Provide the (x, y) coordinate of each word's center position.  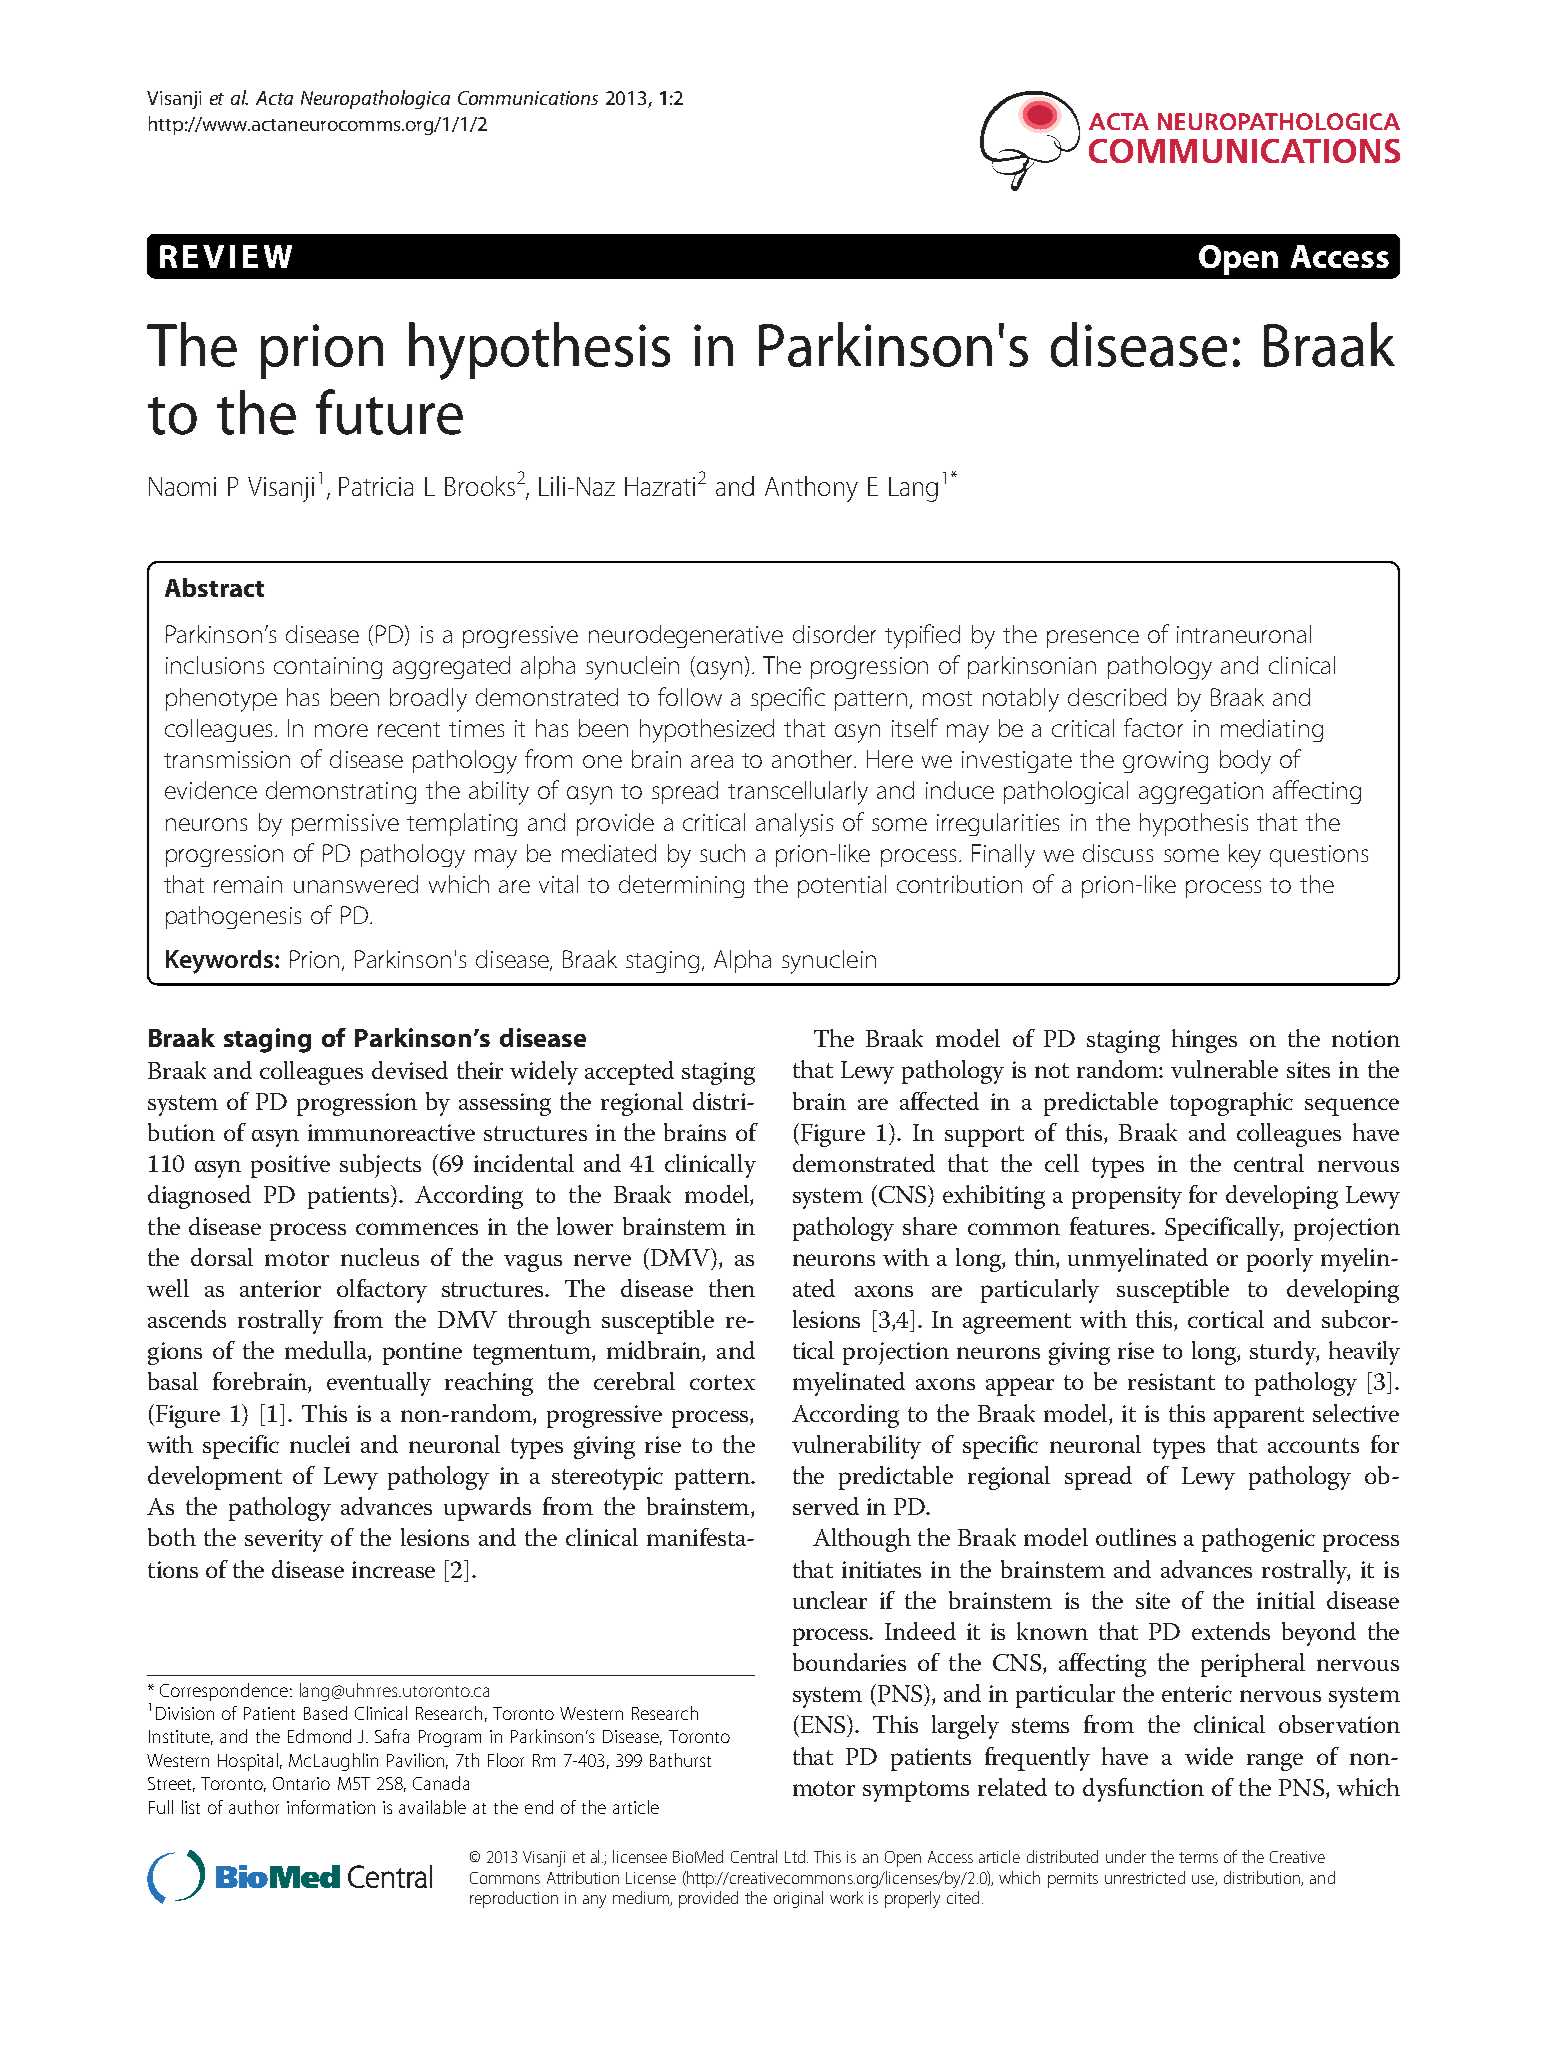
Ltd (796, 1856)
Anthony (811, 489)
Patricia (376, 486)
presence (1093, 639)
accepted (629, 1073)
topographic (1231, 1104)
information (331, 1807)
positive (290, 1166)
